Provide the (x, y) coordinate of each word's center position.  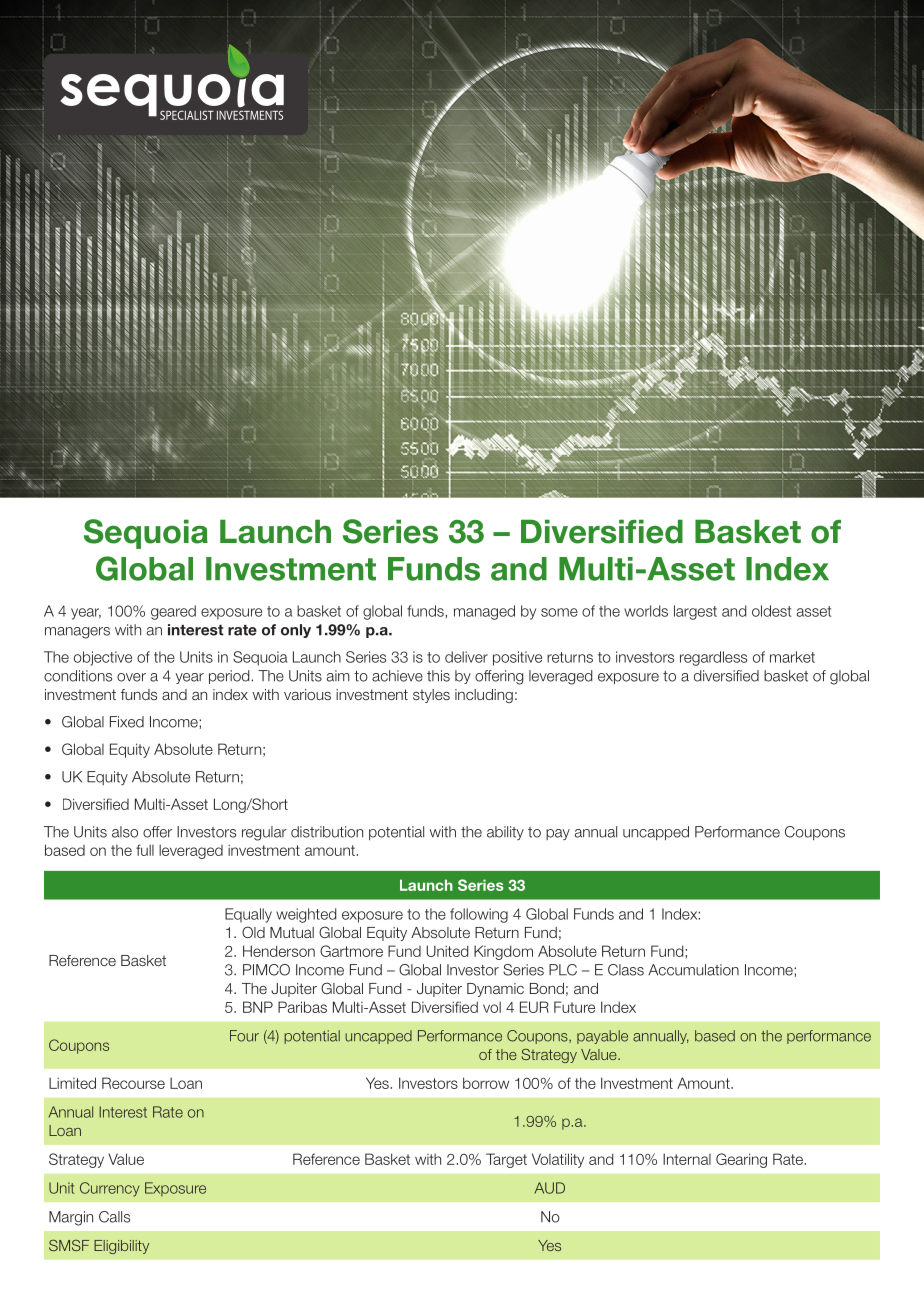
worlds (646, 611)
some (559, 612)
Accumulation (693, 970)
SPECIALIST (187, 115)
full (145, 850)
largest (695, 612)
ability (505, 833)
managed (484, 612)
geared (173, 612)
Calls (114, 1217)
